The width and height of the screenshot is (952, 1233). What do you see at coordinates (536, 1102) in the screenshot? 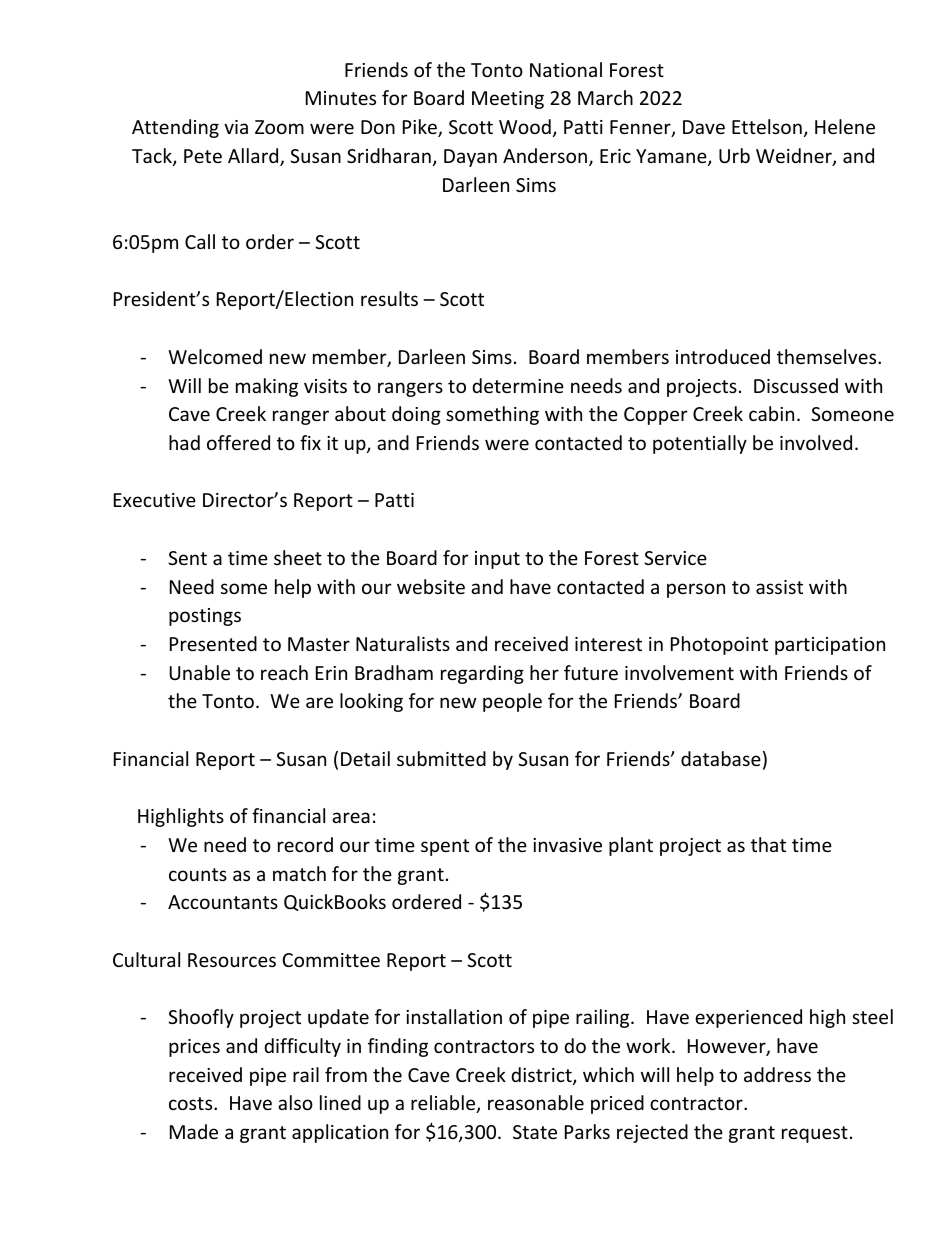
I see `reasonable` at bounding box center [536, 1102].
